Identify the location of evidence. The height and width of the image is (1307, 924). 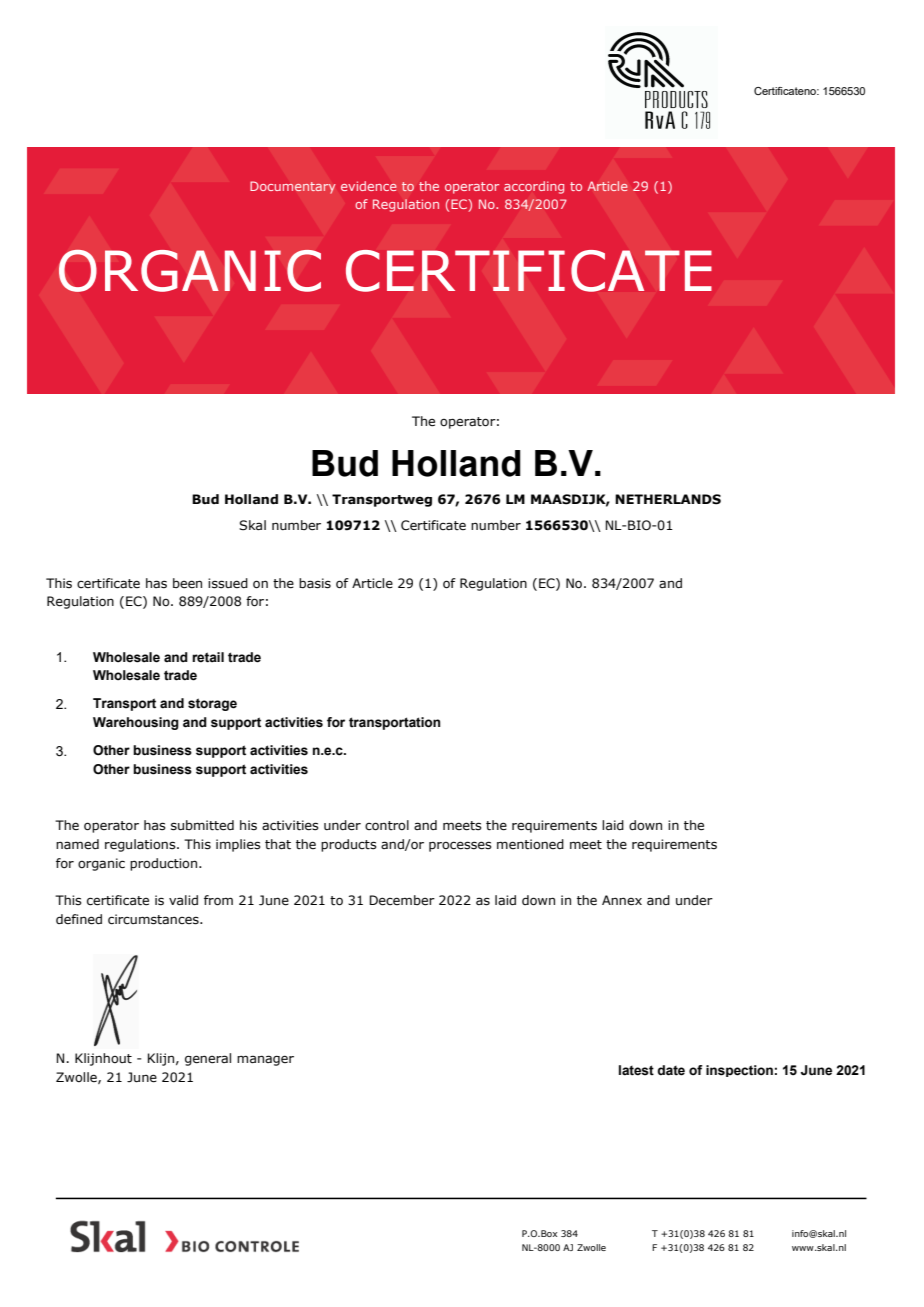
(369, 186).
